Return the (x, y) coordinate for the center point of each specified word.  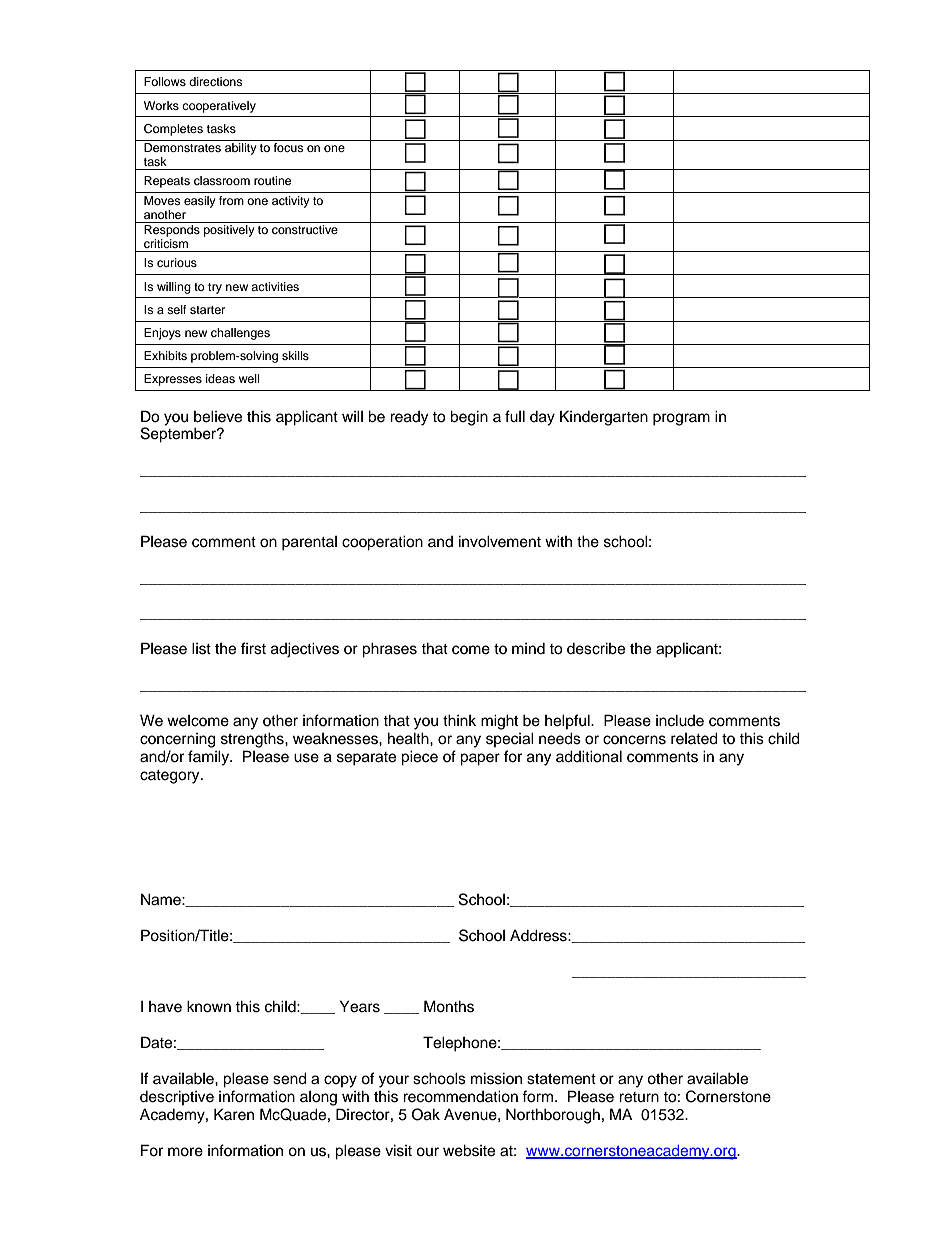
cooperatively (219, 107)
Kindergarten (604, 418)
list (201, 648)
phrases (389, 650)
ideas (220, 378)
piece (419, 758)
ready (409, 418)
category (171, 777)
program (681, 419)
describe (596, 648)
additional (589, 756)
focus (289, 146)
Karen (234, 1114)
